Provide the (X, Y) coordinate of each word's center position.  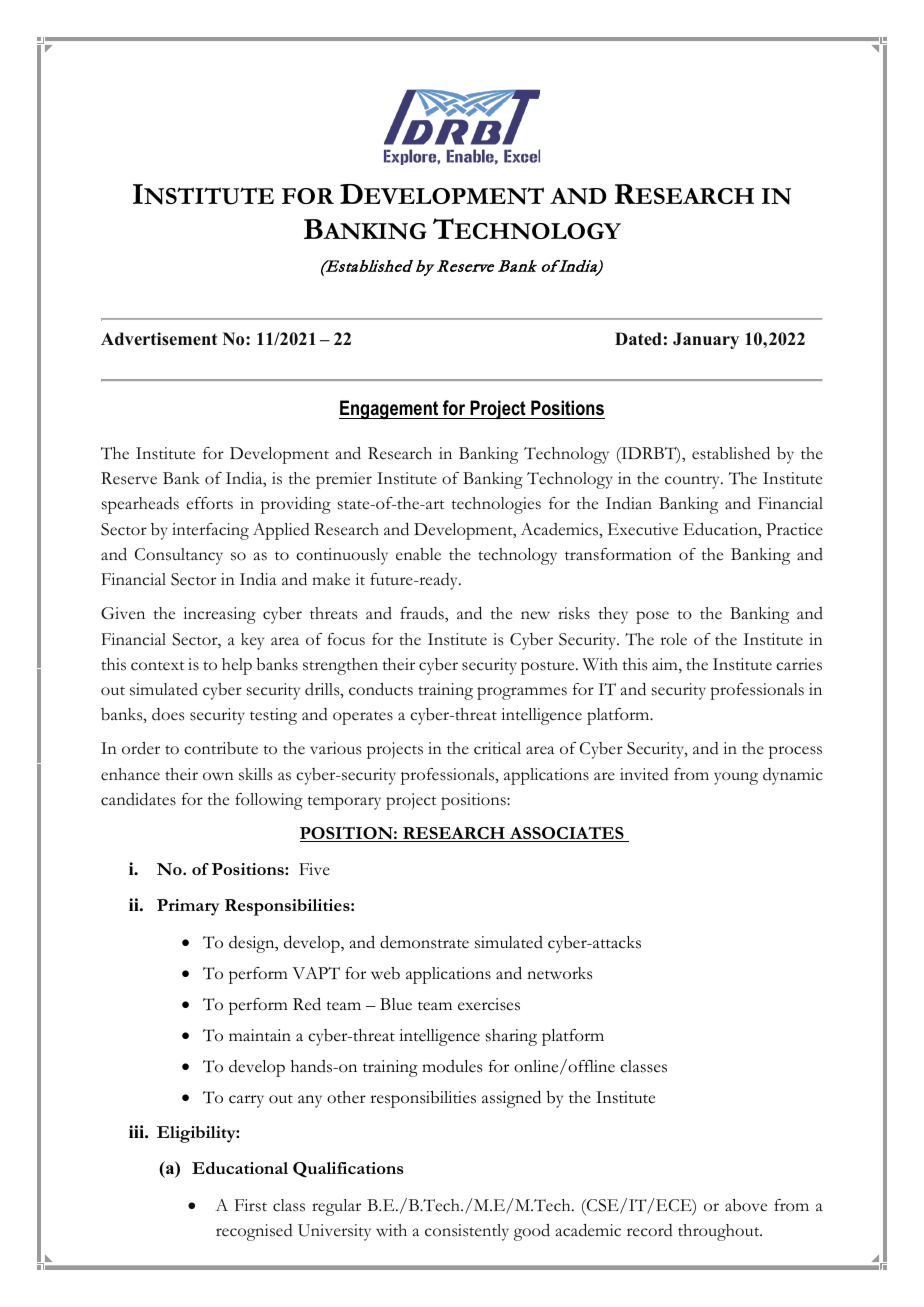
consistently (467, 1232)
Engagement (390, 410)
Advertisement (159, 339)
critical (497, 748)
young (736, 778)
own (218, 776)
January (706, 340)
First (251, 1205)
